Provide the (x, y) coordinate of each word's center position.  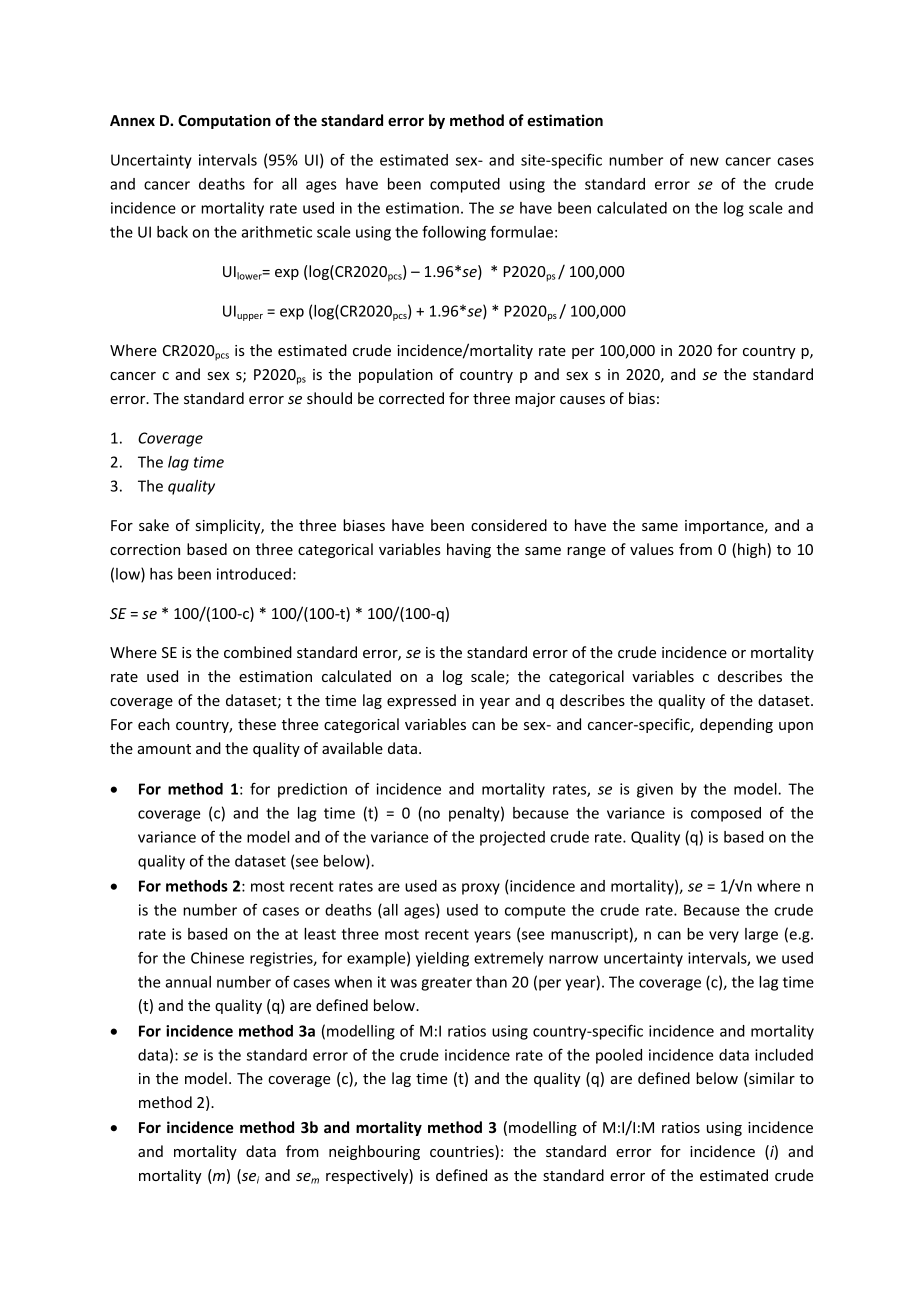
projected (512, 838)
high (753, 550)
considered (509, 525)
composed (726, 814)
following (454, 233)
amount (164, 749)
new (704, 161)
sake (154, 525)
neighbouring (374, 1152)
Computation (224, 121)
